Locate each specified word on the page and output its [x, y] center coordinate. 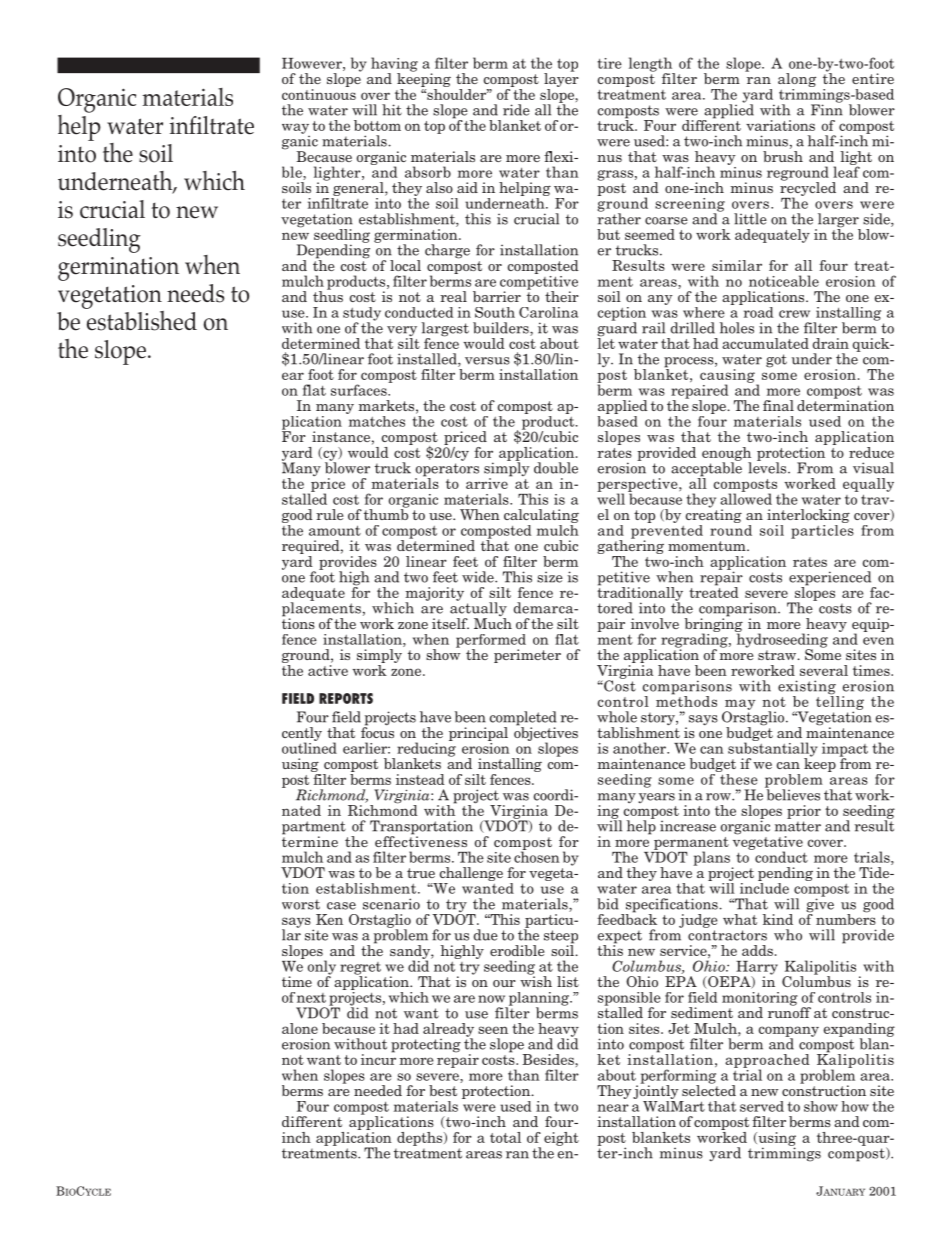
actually [478, 609]
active [328, 669]
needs [195, 293]
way [296, 129]
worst [301, 905]
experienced [831, 579]
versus [487, 361]
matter [798, 826]
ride [516, 110]
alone [300, 1028]
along [797, 81]
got [776, 361]
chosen [537, 856]
